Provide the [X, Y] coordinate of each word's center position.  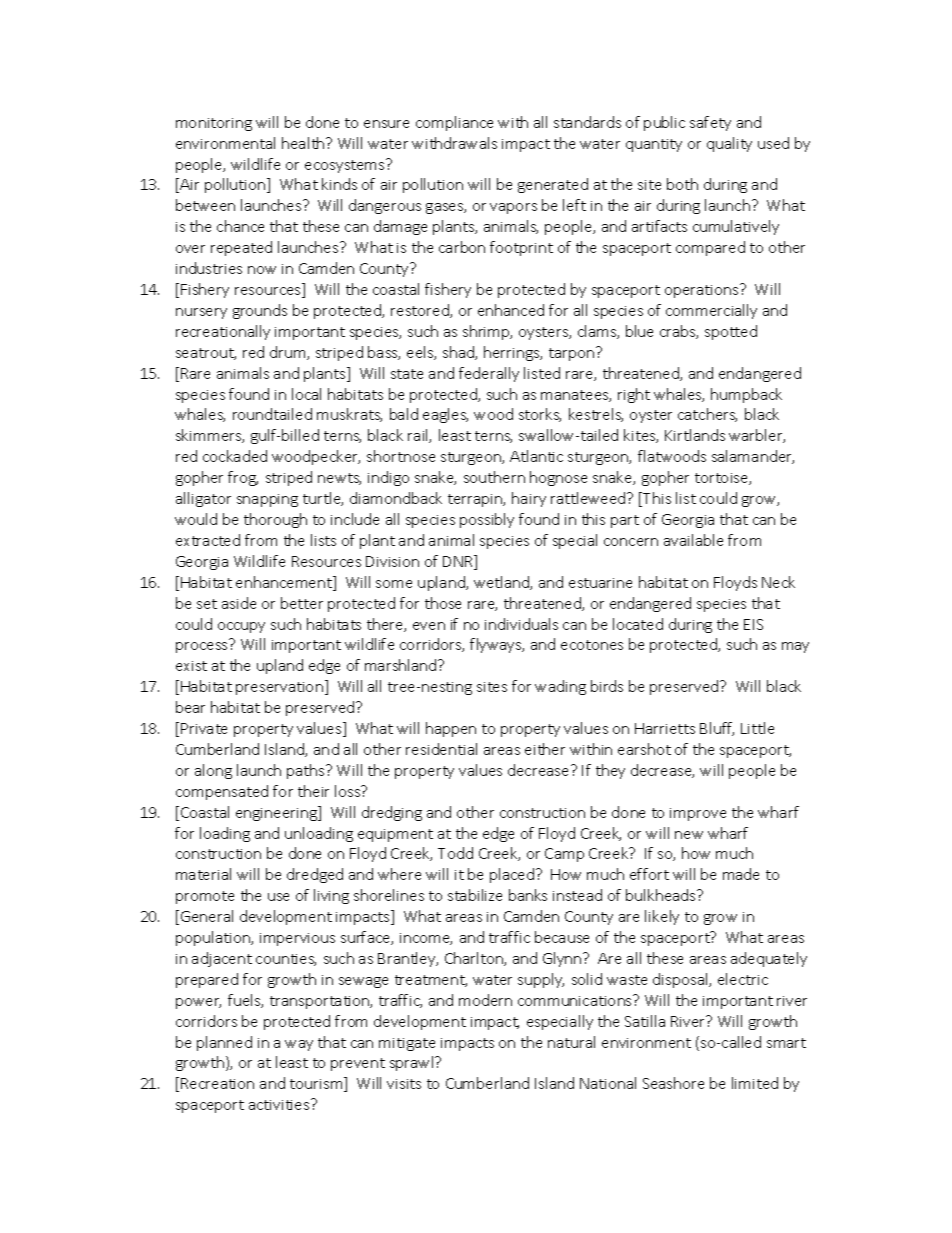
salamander [753, 457]
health [304, 143]
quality [729, 144]
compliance [454, 123]
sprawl [413, 1063]
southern [494, 477]
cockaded [235, 456]
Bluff [717, 729]
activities [280, 1104]
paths [307, 771]
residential [441, 749]
